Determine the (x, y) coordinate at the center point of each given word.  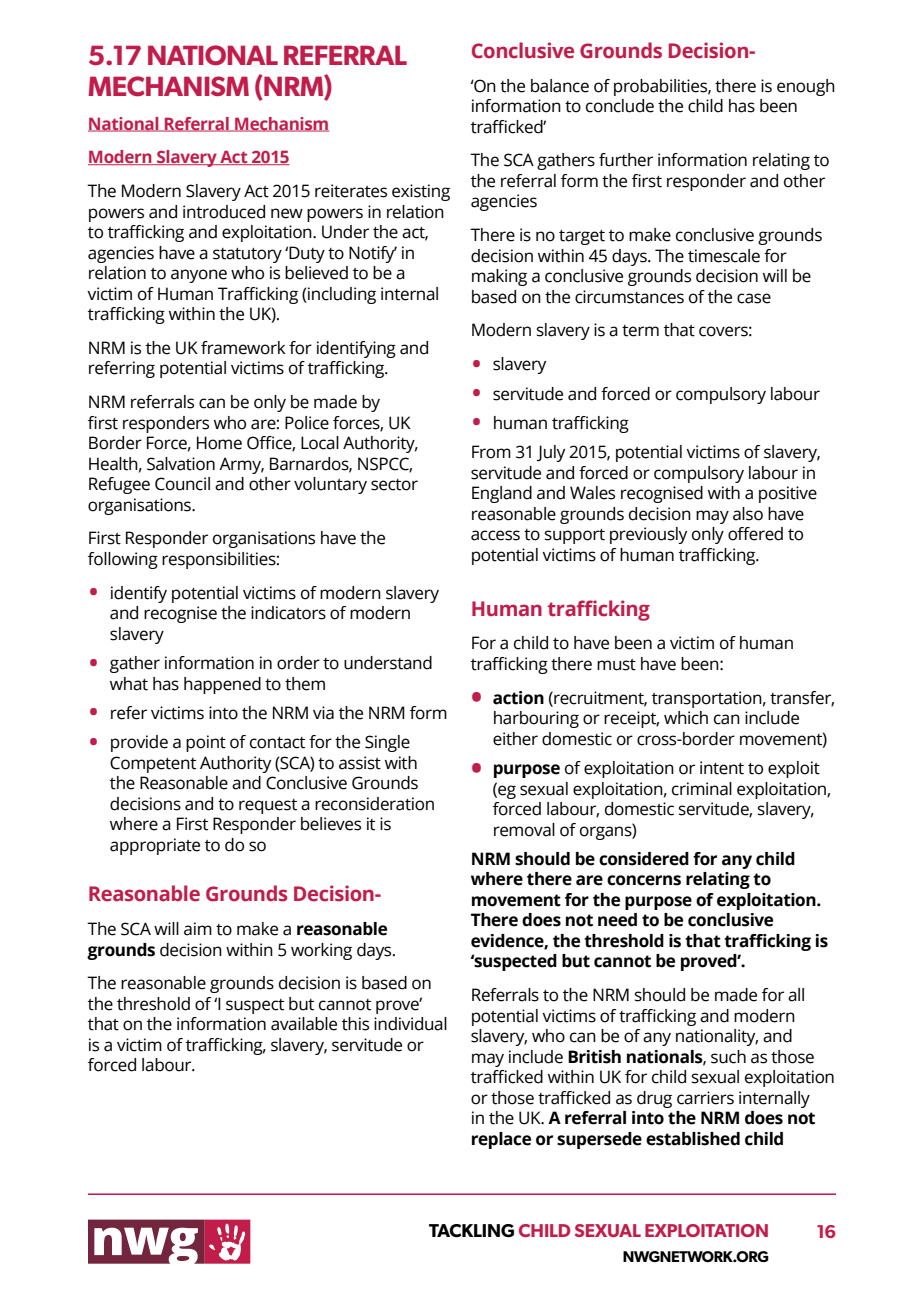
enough (806, 87)
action (518, 698)
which (686, 718)
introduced (224, 212)
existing (421, 192)
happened (222, 685)
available (304, 1024)
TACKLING (471, 1231)
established (693, 1139)
